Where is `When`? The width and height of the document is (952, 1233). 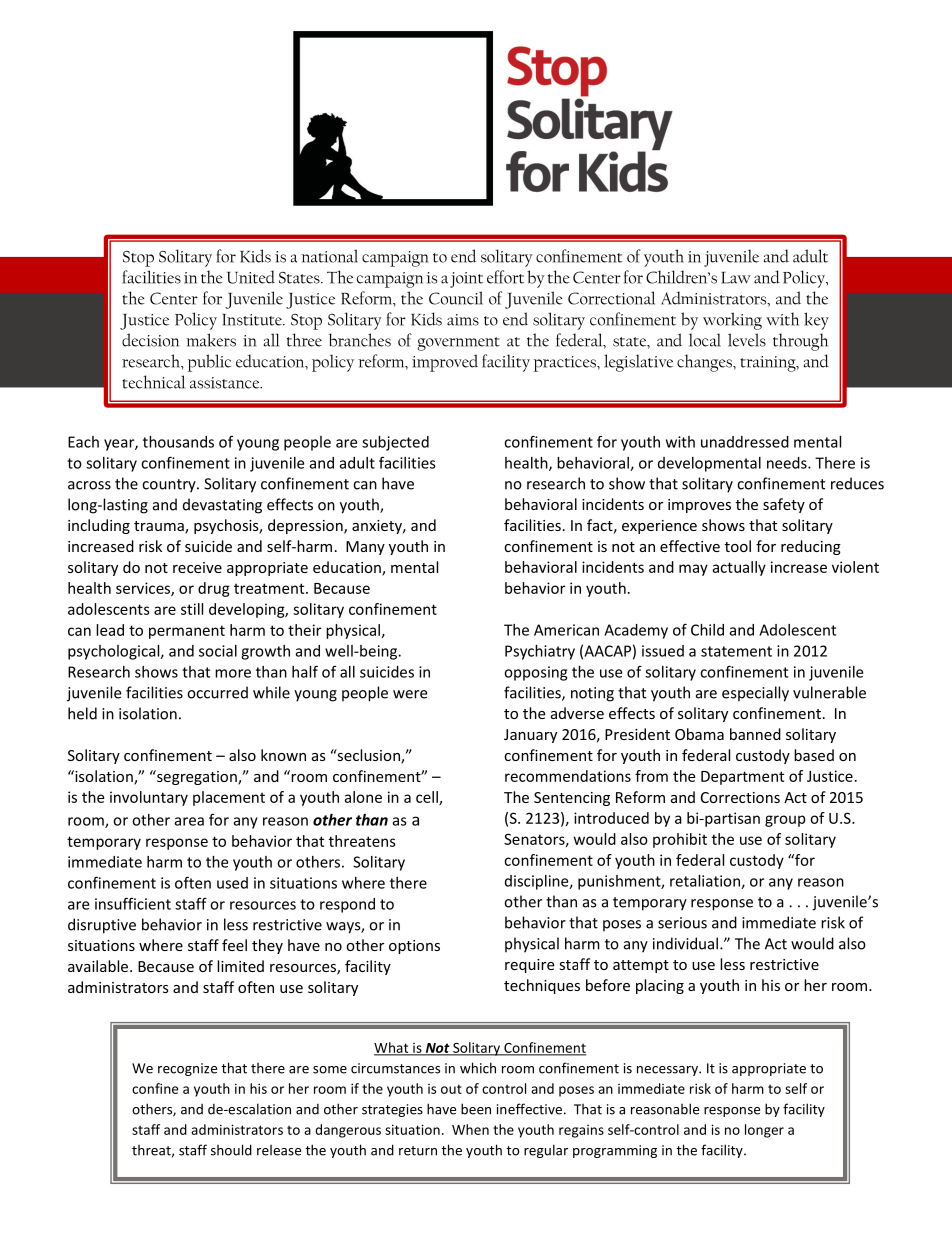 When is located at coordinates (470, 1129).
